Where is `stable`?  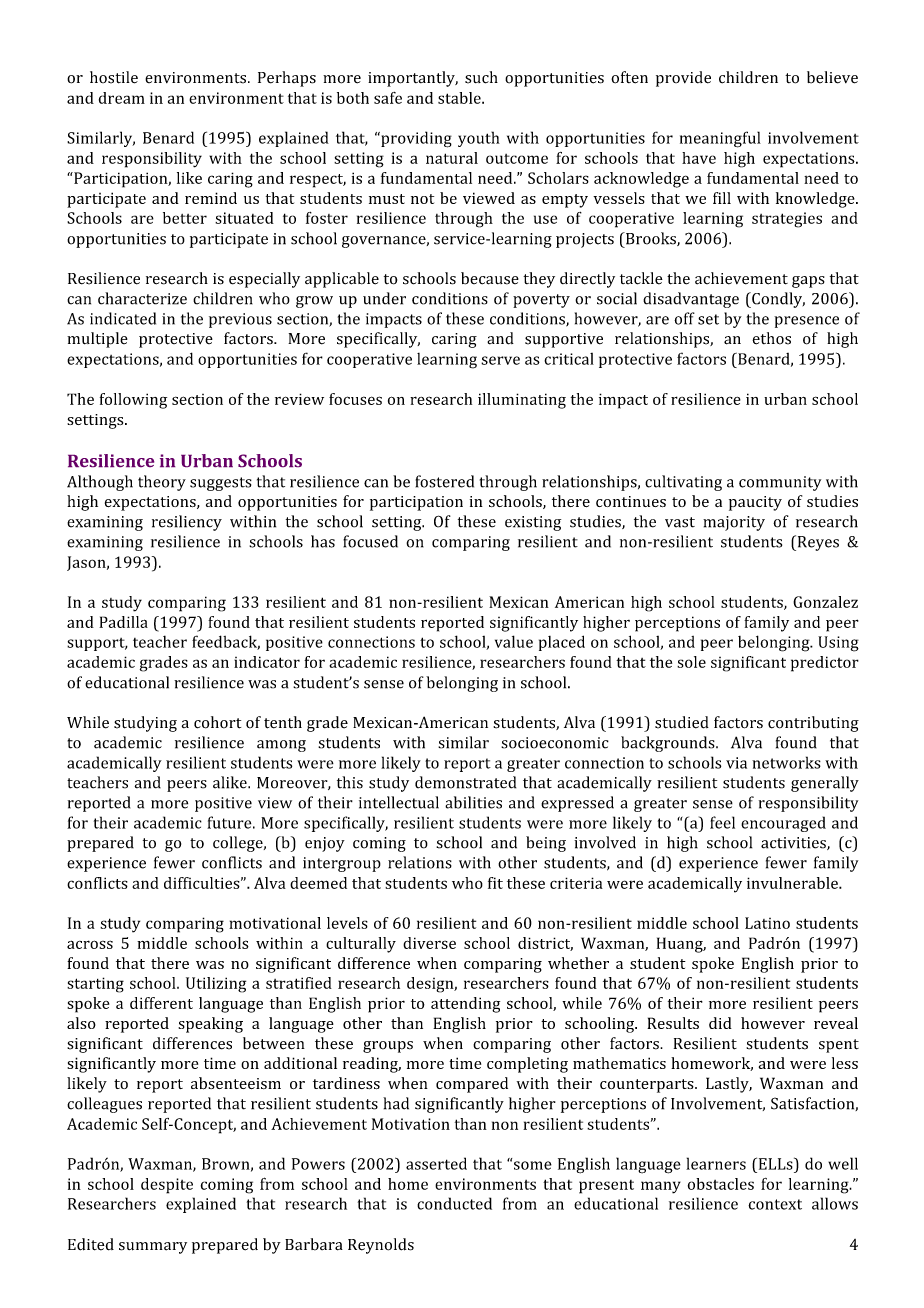 stable is located at coordinates (460, 98).
